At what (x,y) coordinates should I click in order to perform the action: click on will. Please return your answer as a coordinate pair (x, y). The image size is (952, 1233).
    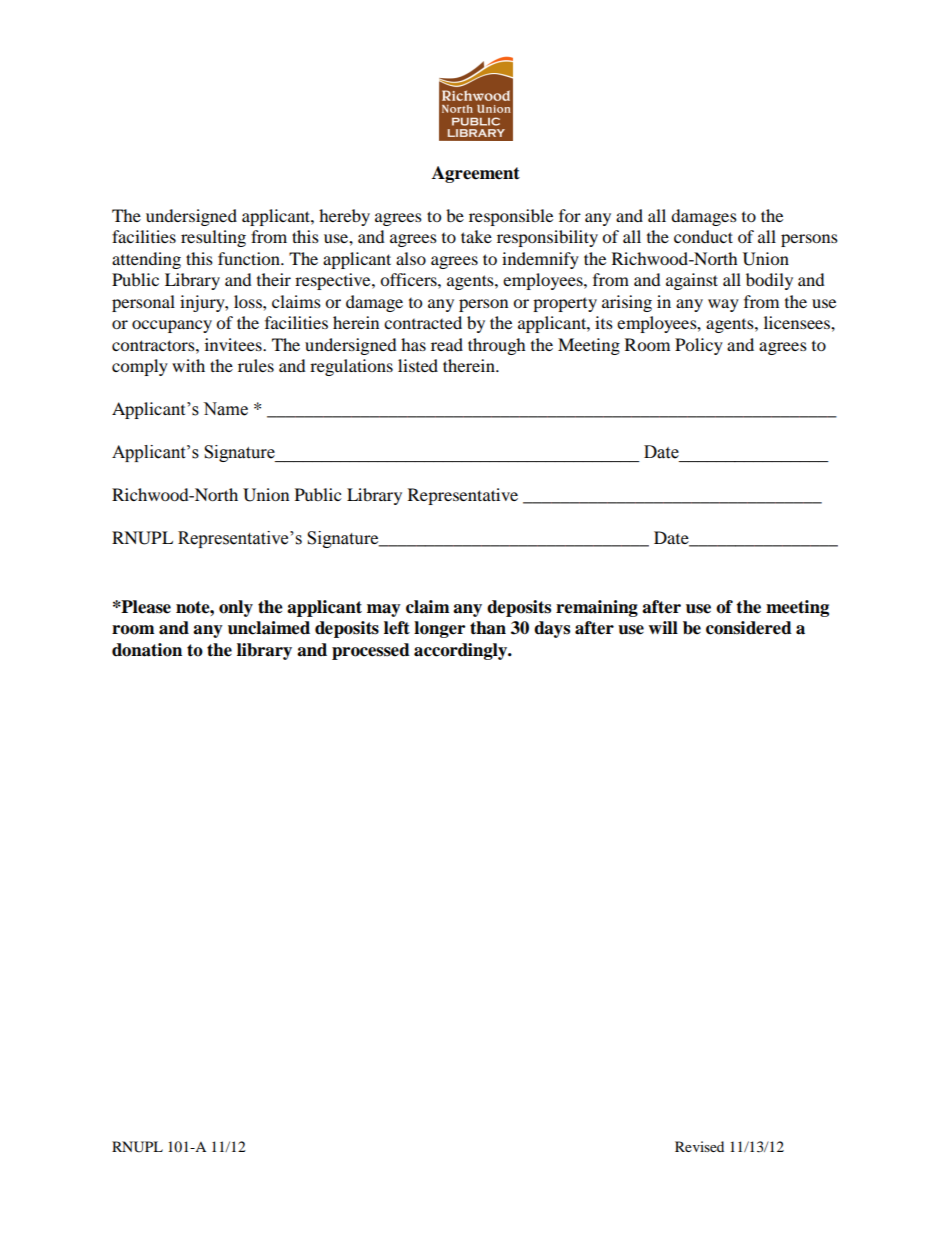
    Looking at the image, I should click on (663, 627).
